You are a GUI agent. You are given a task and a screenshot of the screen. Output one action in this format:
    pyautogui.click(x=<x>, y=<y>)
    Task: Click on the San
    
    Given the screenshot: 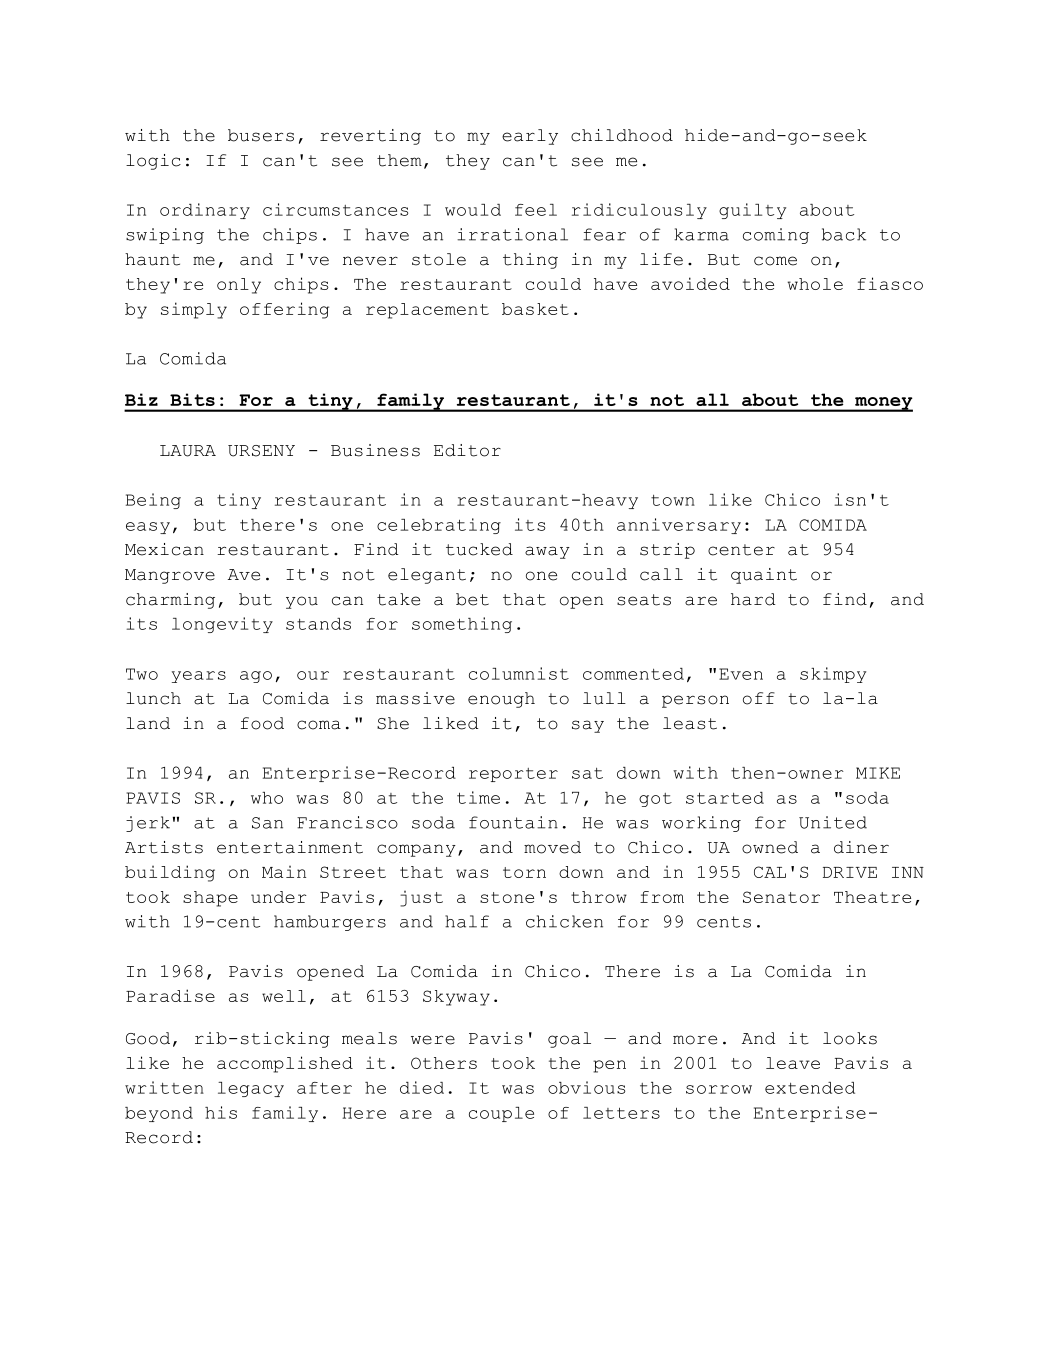 What is the action you would take?
    pyautogui.click(x=267, y=823)
